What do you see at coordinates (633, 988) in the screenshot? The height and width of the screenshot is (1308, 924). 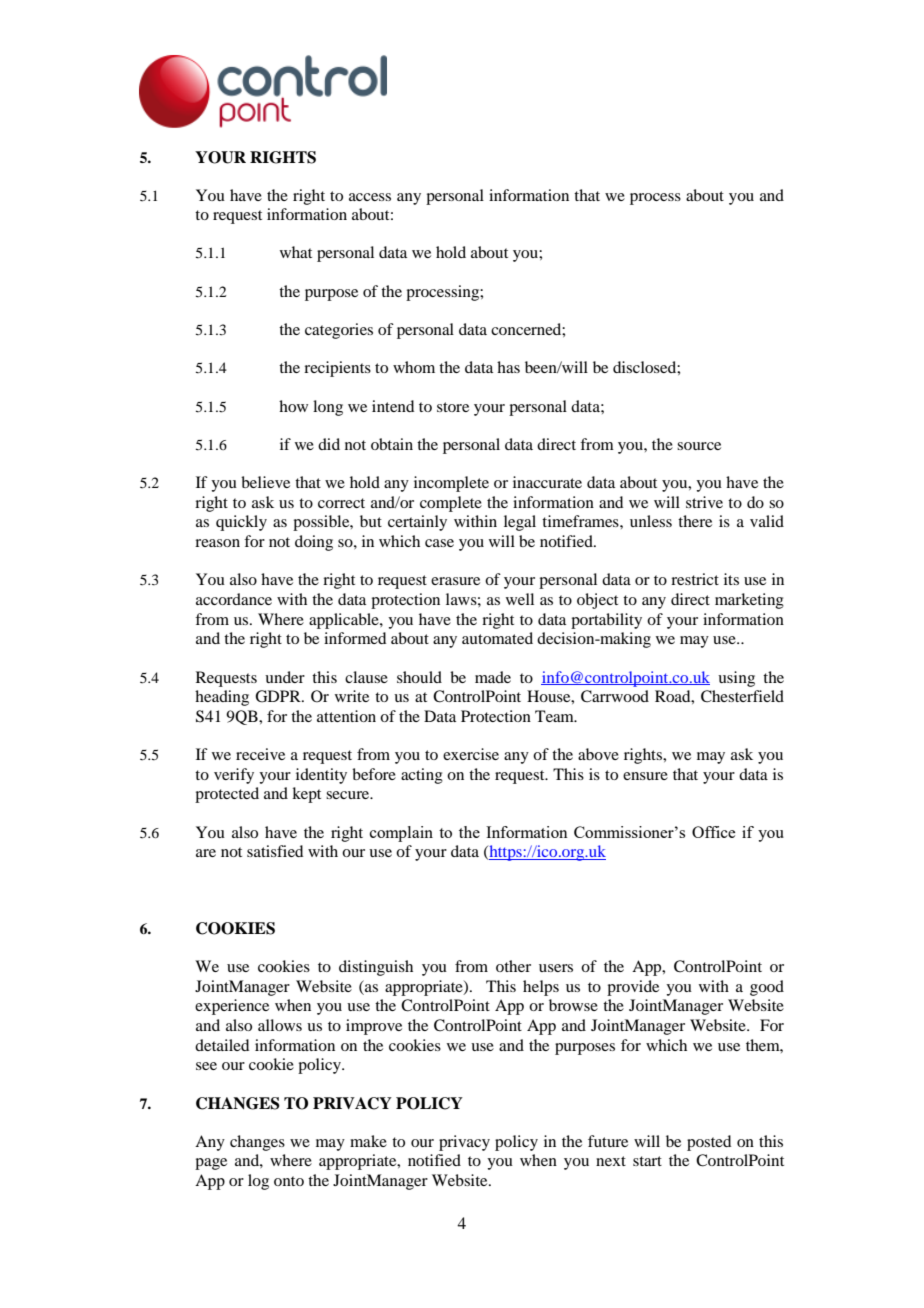 I see `provide` at bounding box center [633, 988].
